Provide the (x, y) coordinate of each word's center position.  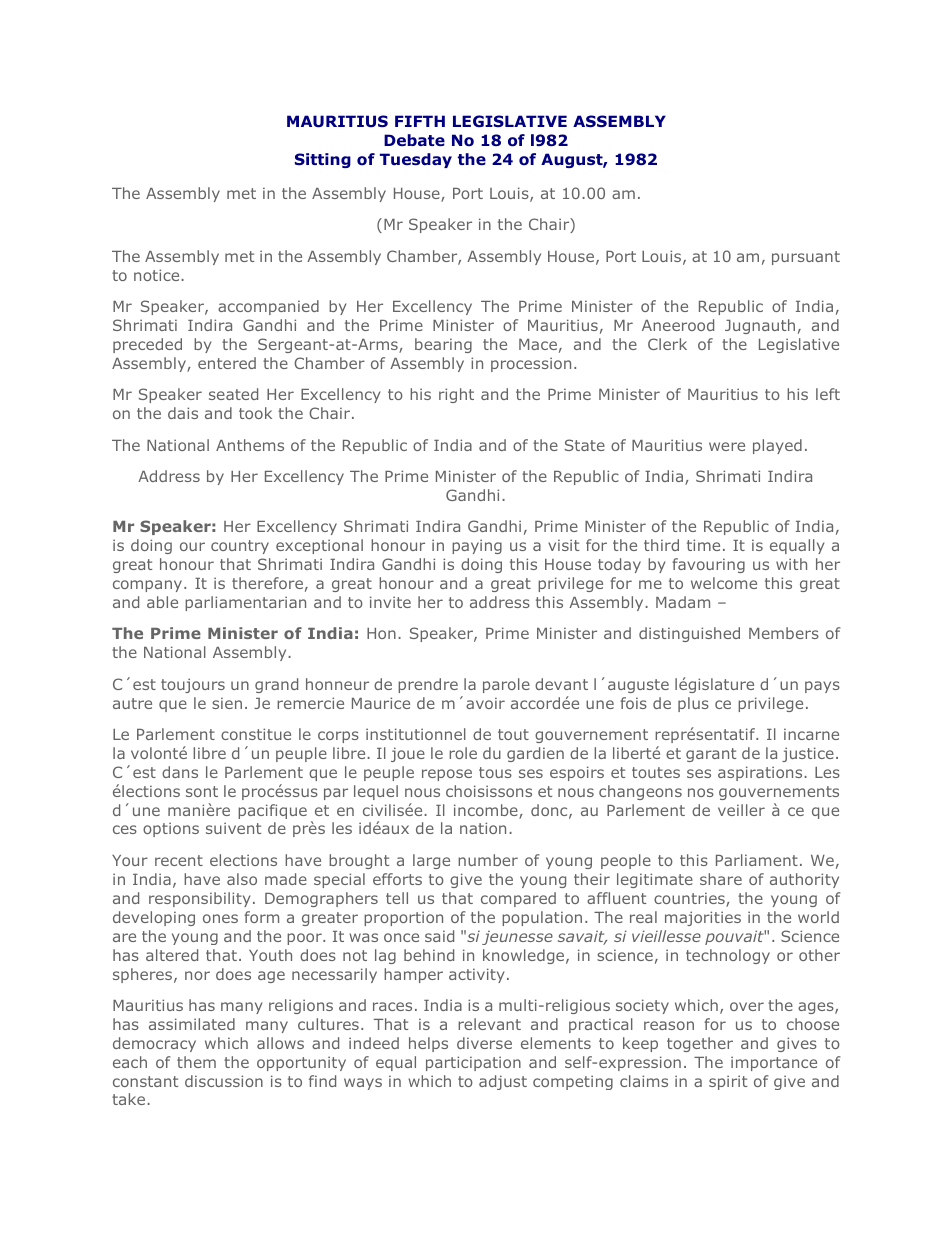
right (456, 395)
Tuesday (416, 160)
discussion (224, 1081)
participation (473, 1063)
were (727, 446)
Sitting (323, 160)
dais (183, 413)
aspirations (761, 773)
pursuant (806, 258)
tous (495, 772)
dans (180, 772)
